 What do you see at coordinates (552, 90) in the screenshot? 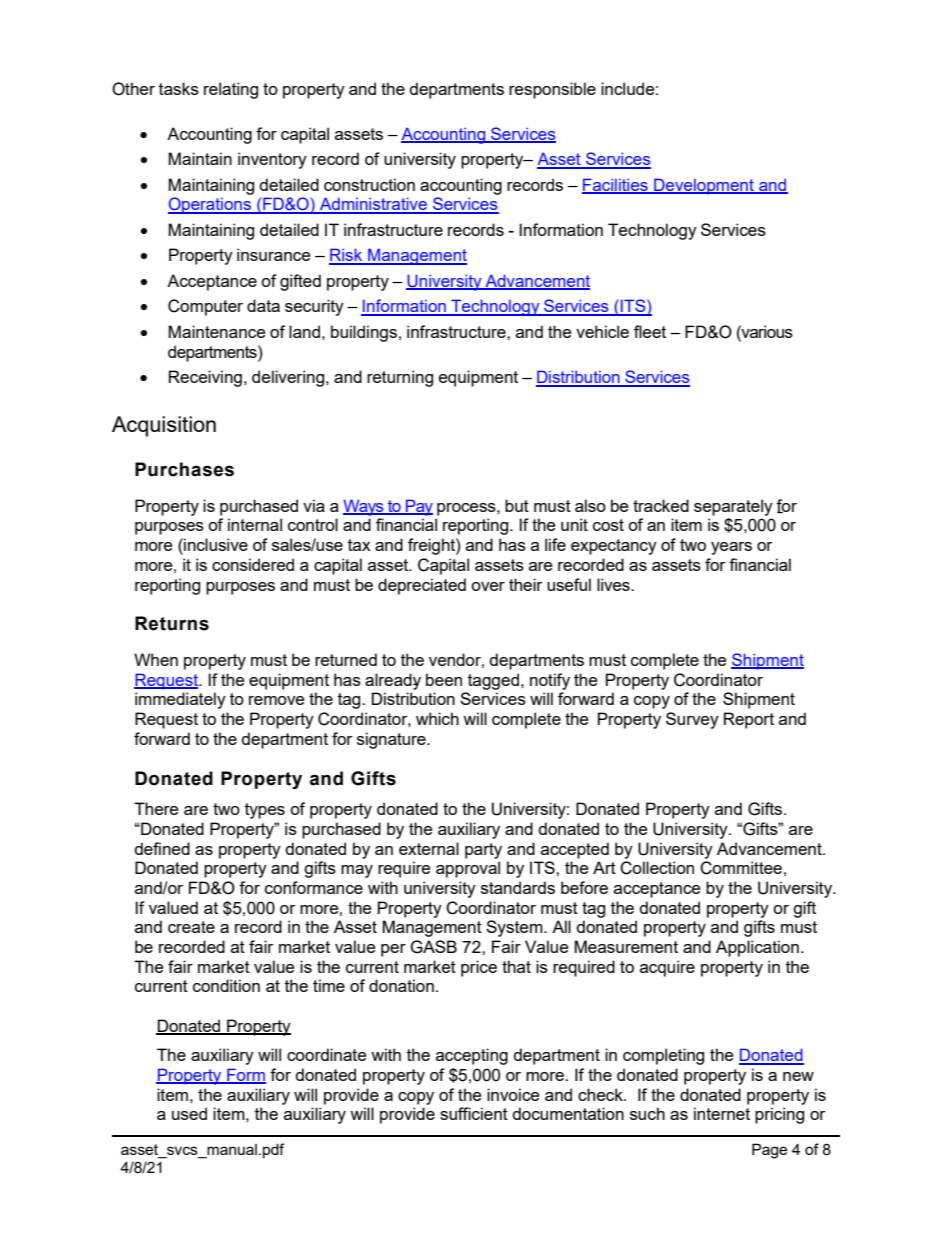
I see `responsible` at bounding box center [552, 90].
